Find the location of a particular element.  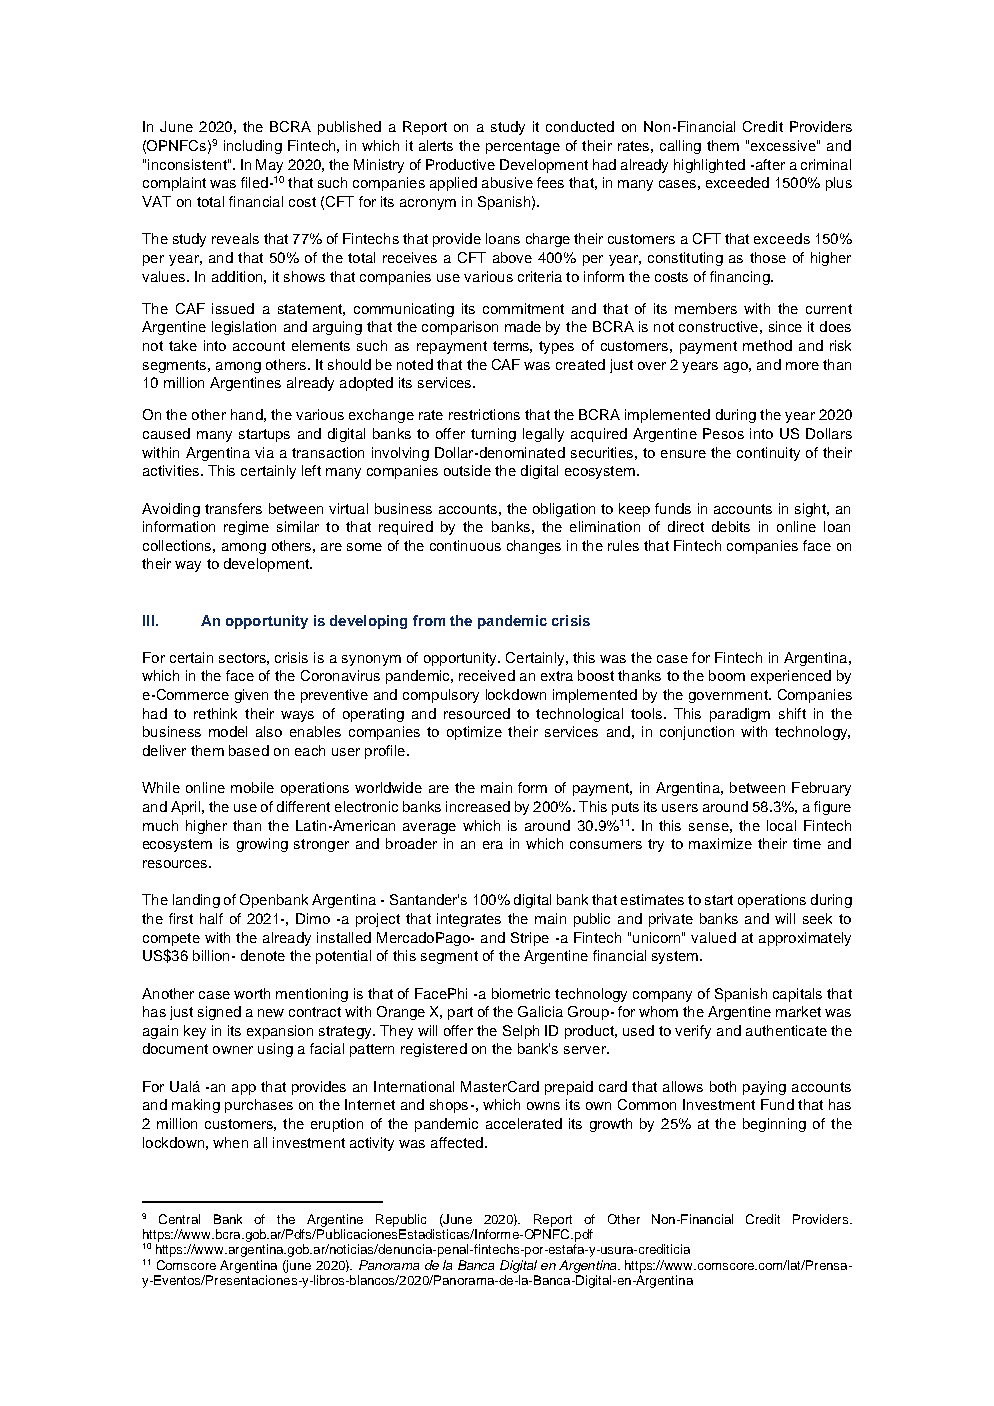

method is located at coordinates (767, 345).
